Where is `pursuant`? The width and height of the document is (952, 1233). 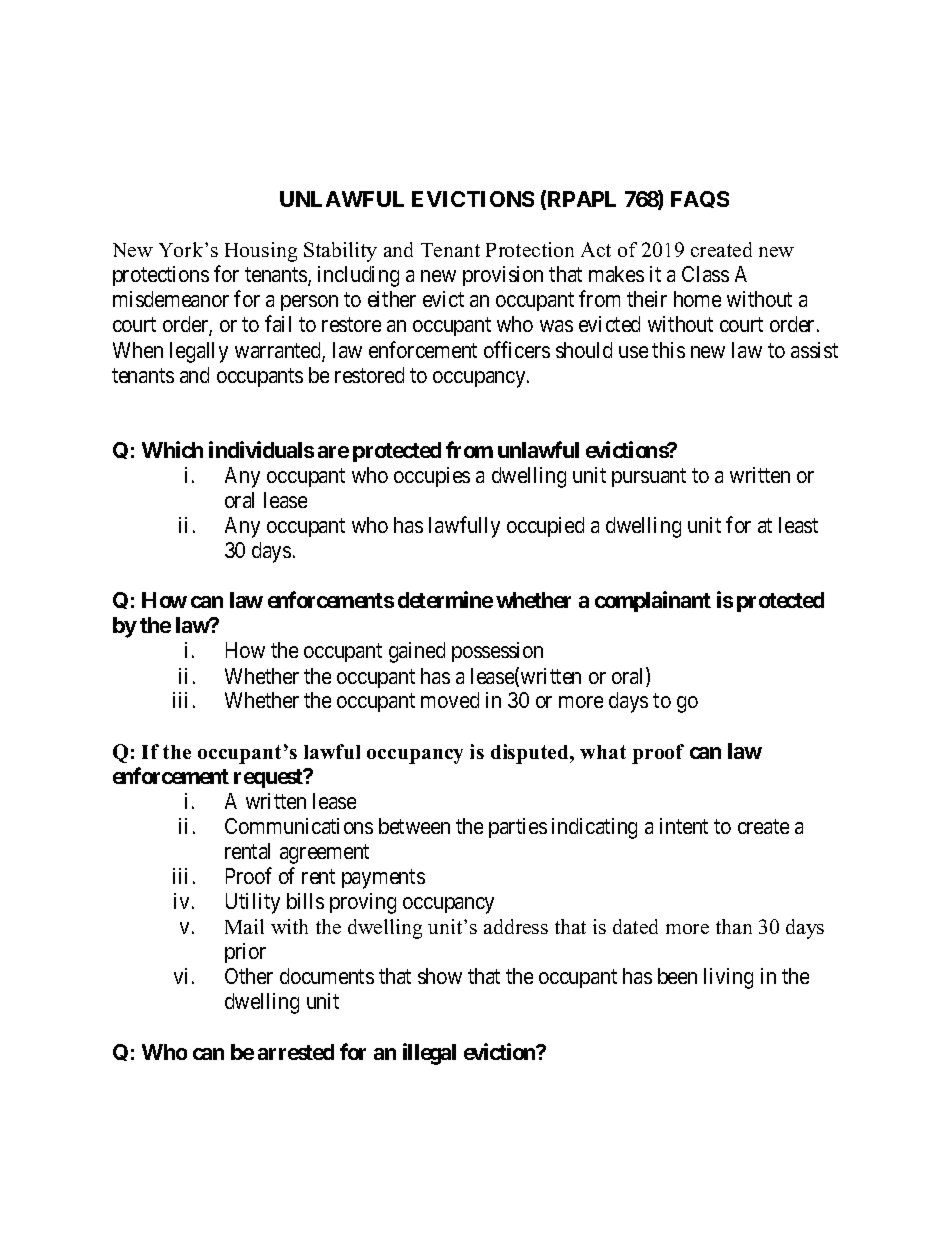
pursuant is located at coordinates (649, 477).
